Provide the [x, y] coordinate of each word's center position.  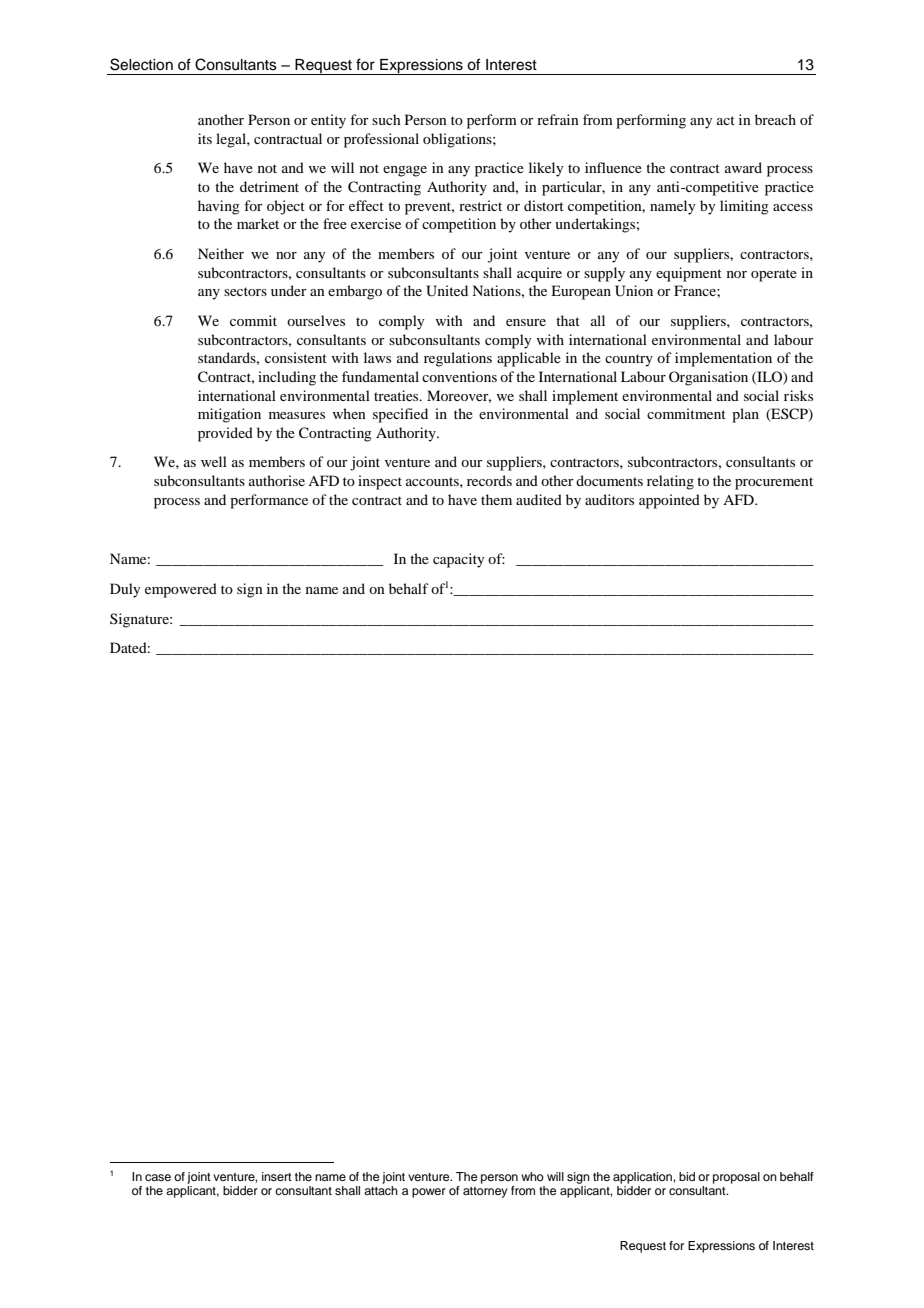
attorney [485, 1192]
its [205, 138]
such [386, 119]
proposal [736, 1178]
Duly [125, 590]
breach [775, 119]
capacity [458, 560]
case [158, 1177]
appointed [669, 501]
